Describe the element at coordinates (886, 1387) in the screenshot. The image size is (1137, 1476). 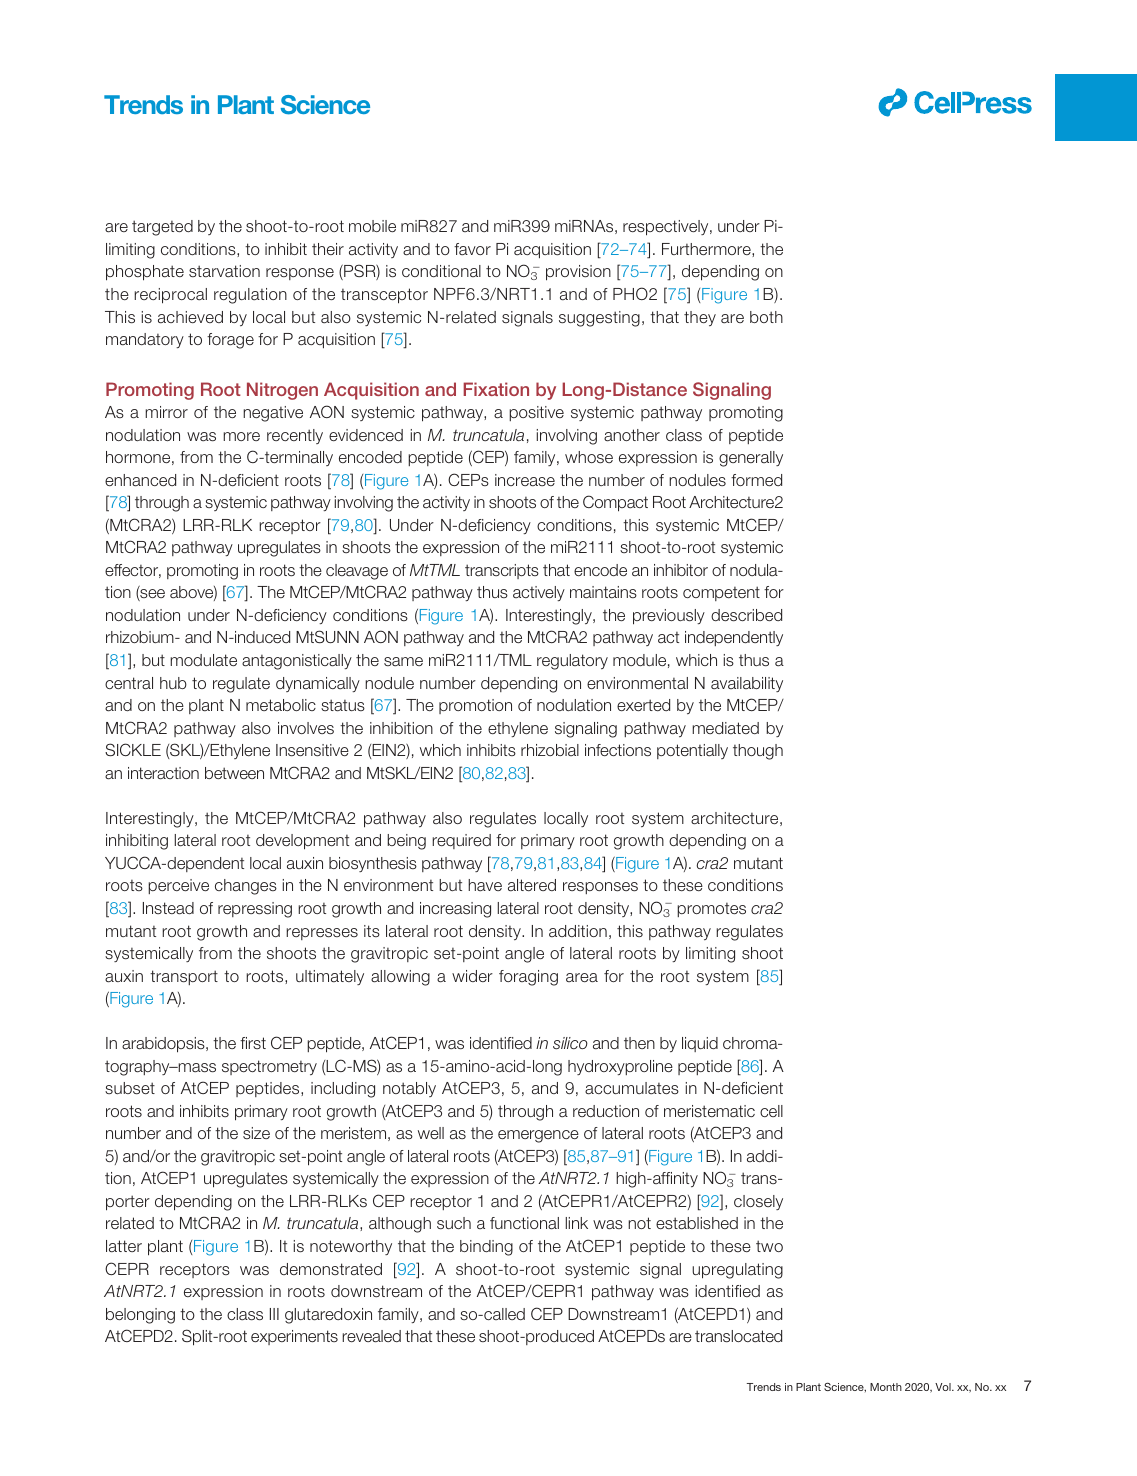
I see `Month` at that location.
